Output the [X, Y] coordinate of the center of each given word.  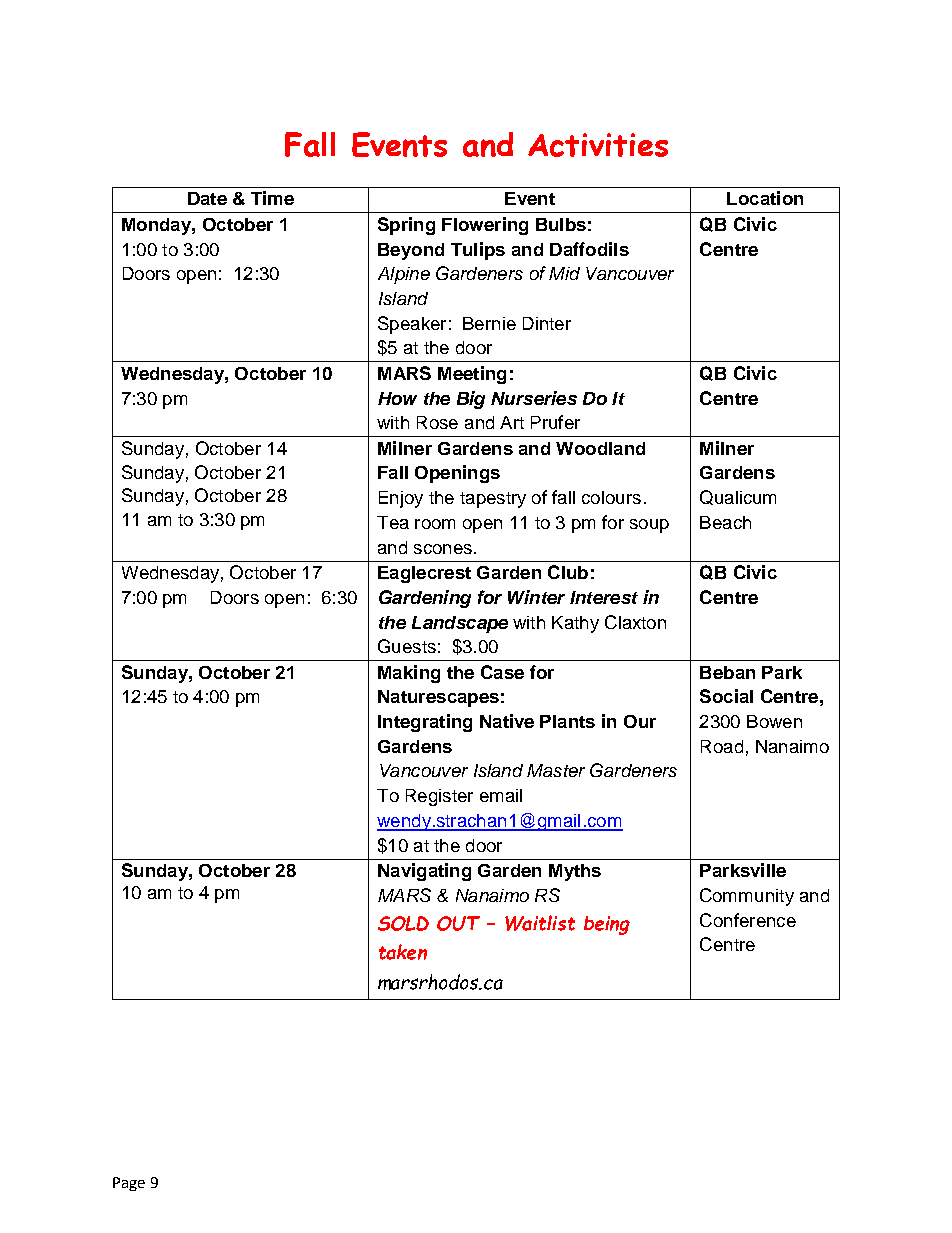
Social [726, 696]
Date [207, 198]
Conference [748, 920]
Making [409, 674]
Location [765, 198]
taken [403, 952]
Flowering [485, 226]
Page [129, 1184]
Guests [407, 646]
